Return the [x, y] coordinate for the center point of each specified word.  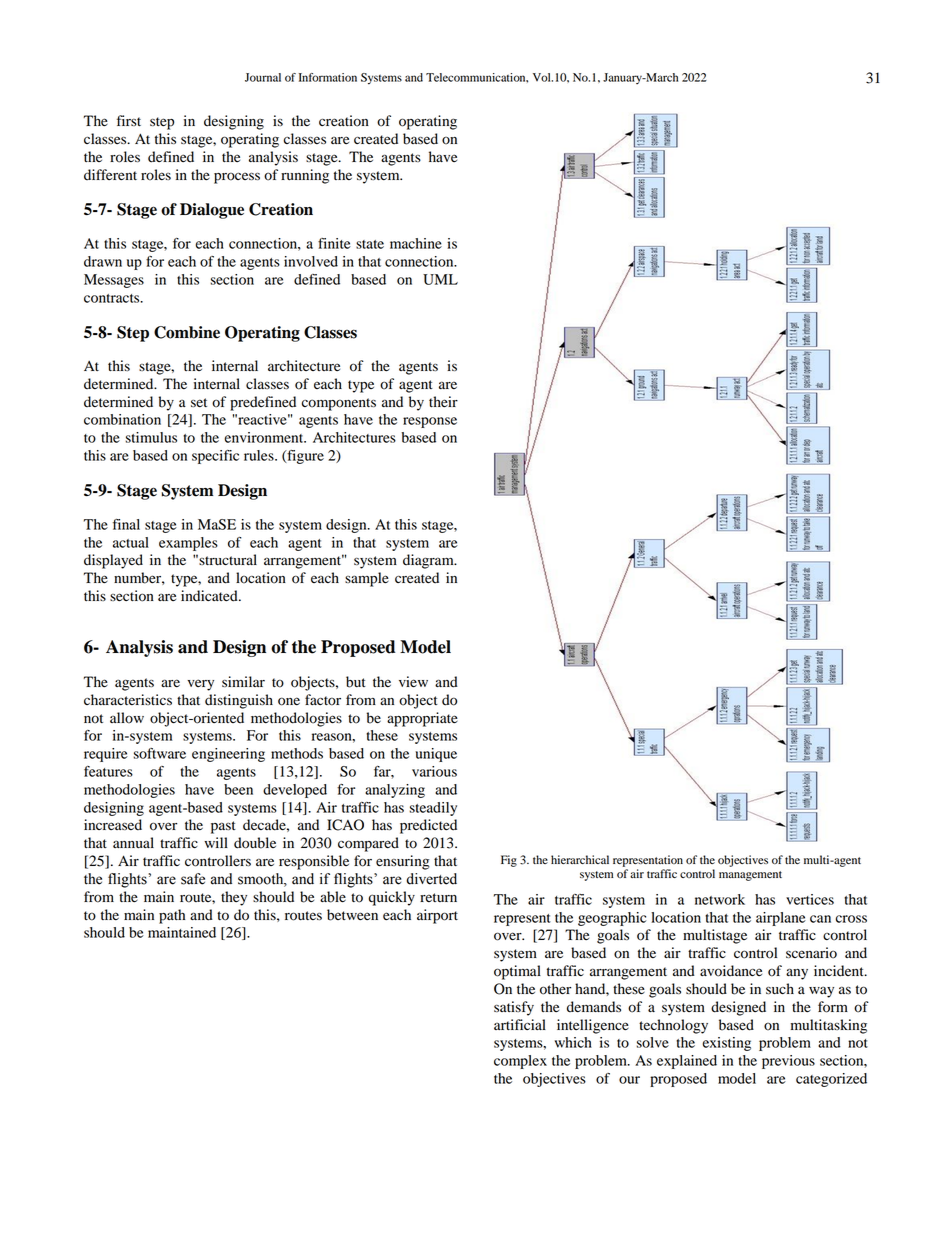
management [750, 876]
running [305, 176]
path [172, 916]
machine [416, 243]
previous [788, 1062]
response [430, 422]
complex [520, 1062]
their [443, 402]
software [160, 753]
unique [436, 755]
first [129, 120]
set [199, 403]
